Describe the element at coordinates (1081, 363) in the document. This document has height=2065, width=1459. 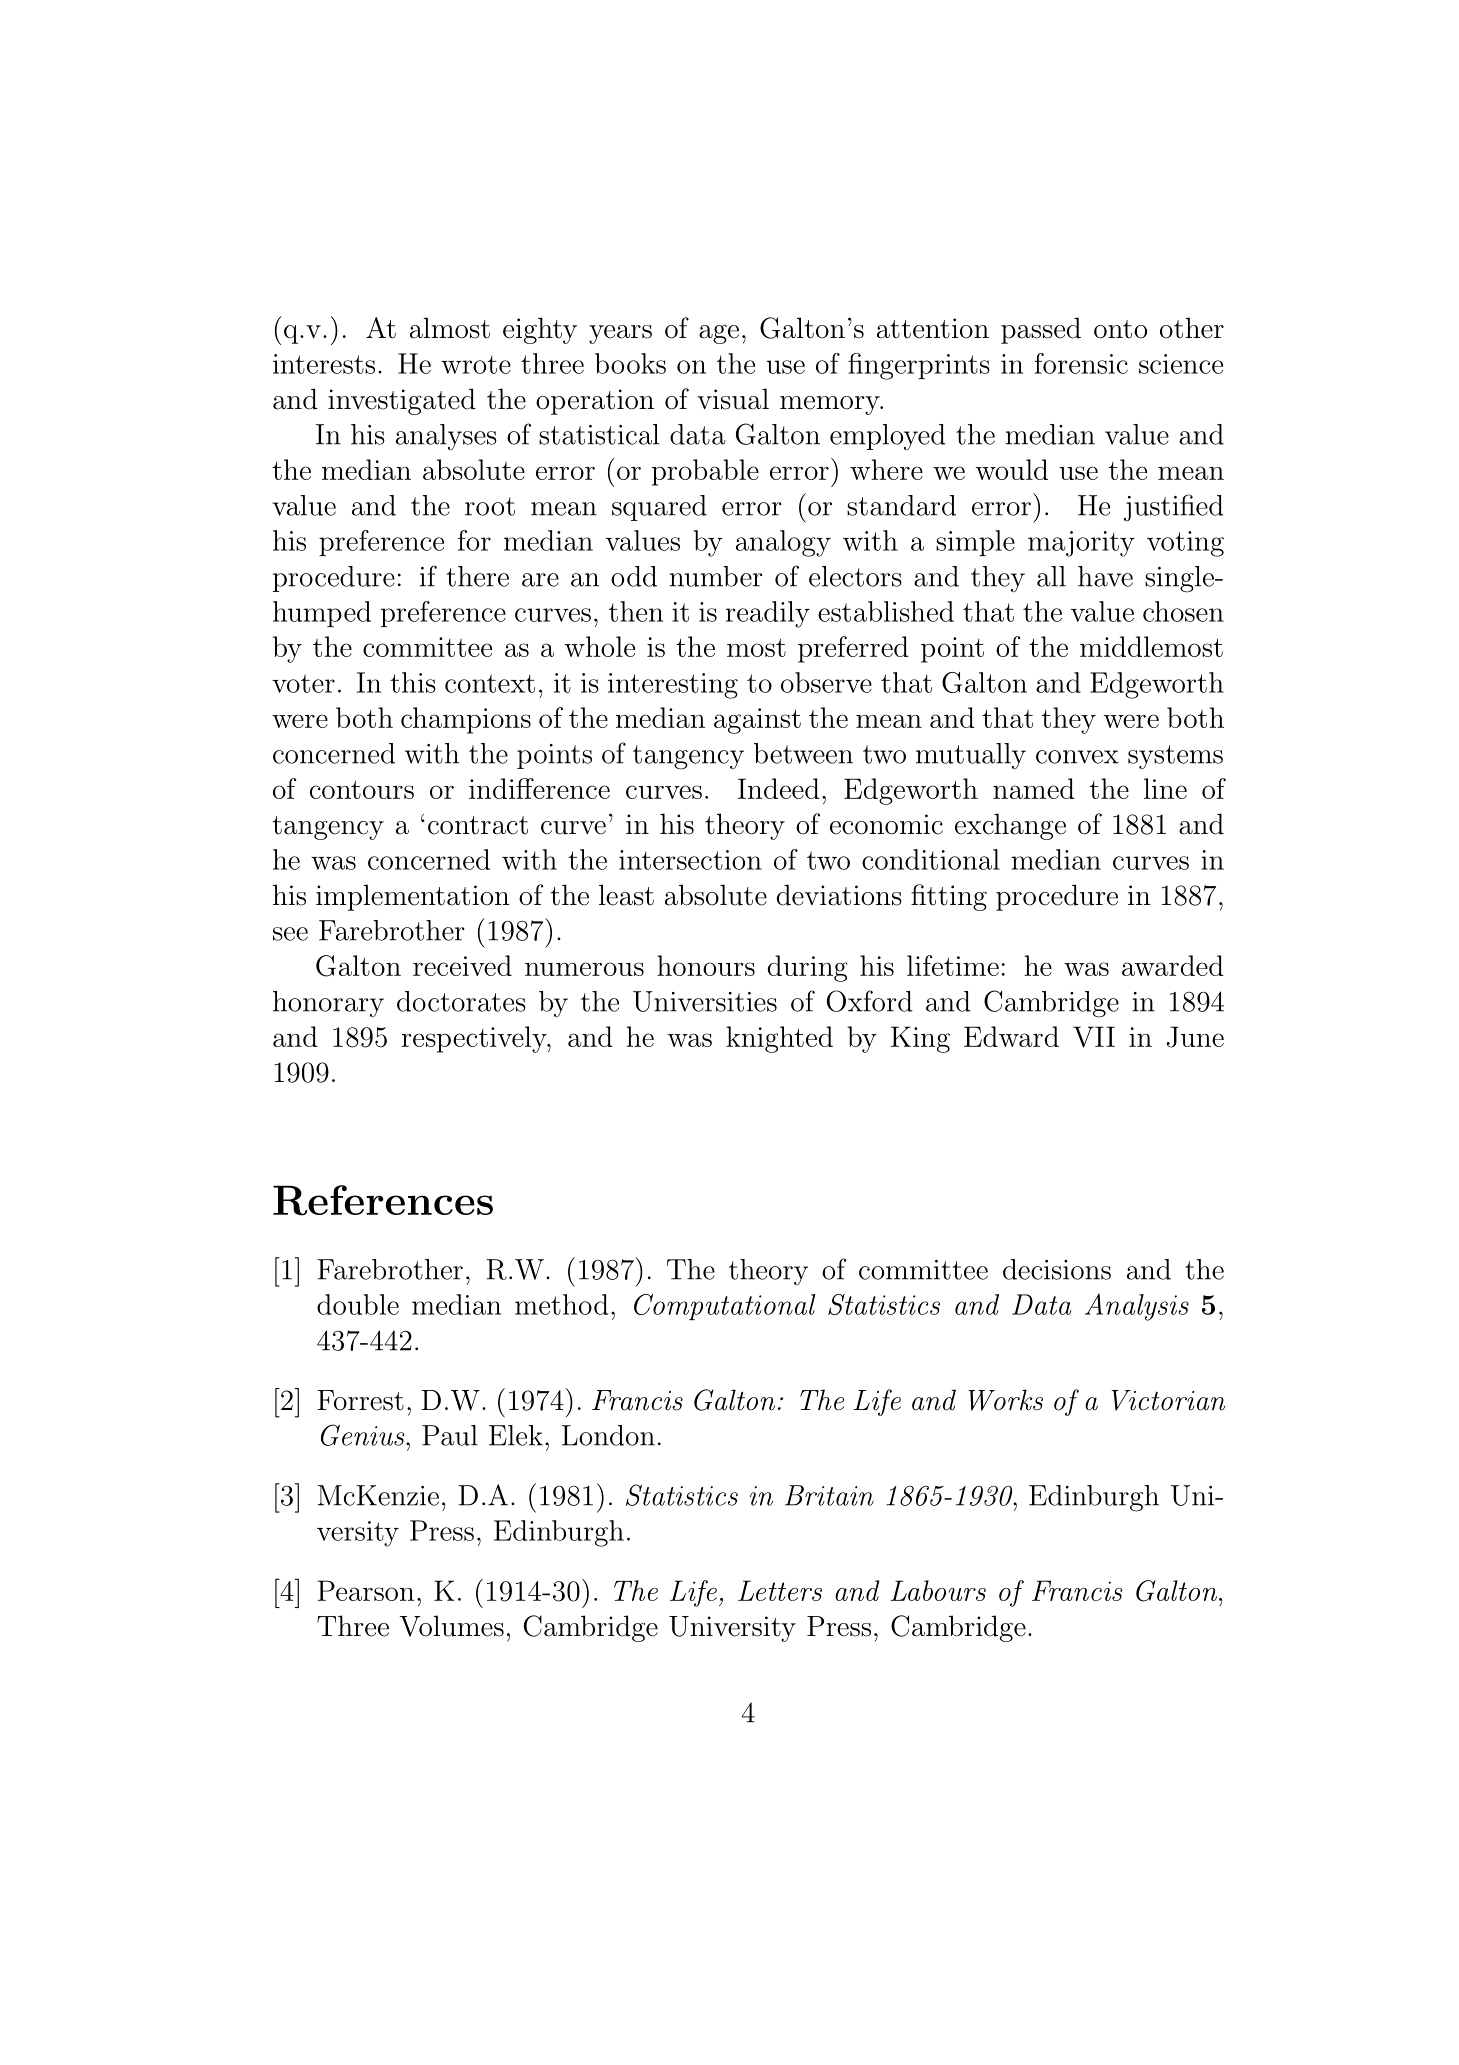
I see `forensic` at that location.
